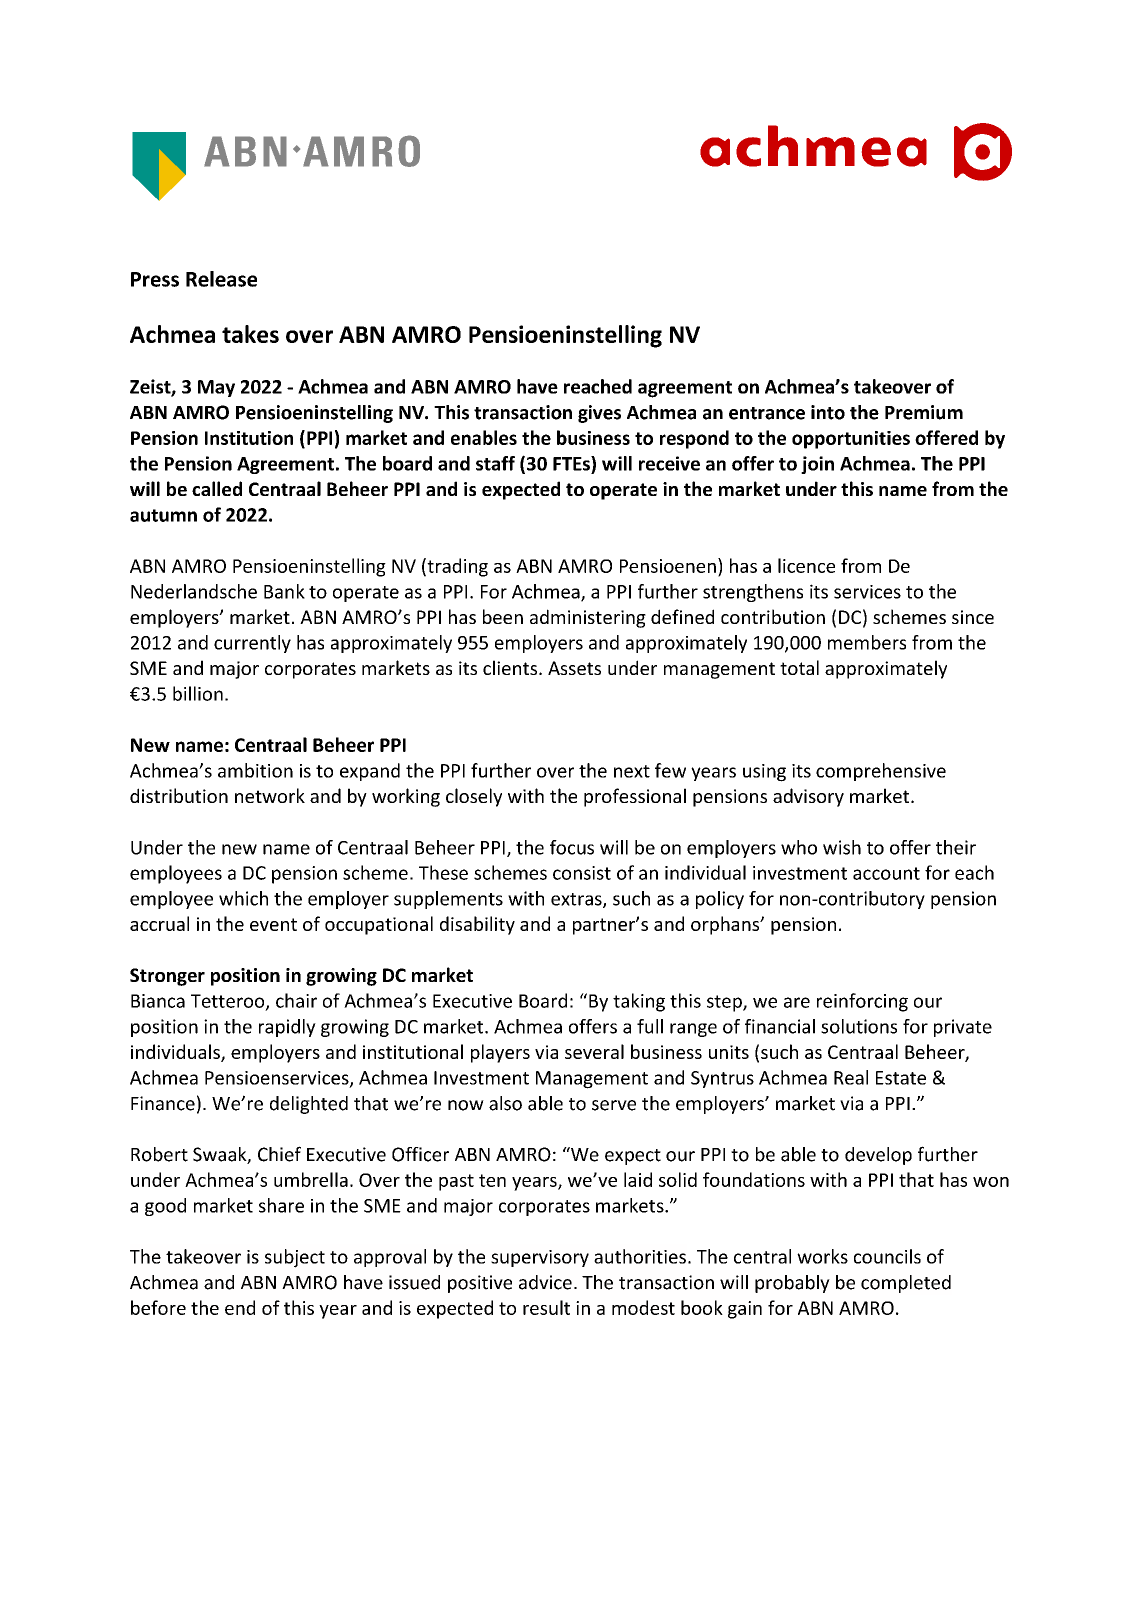  What do you see at coordinates (881, 772) in the image?
I see `comprehensive` at bounding box center [881, 772].
